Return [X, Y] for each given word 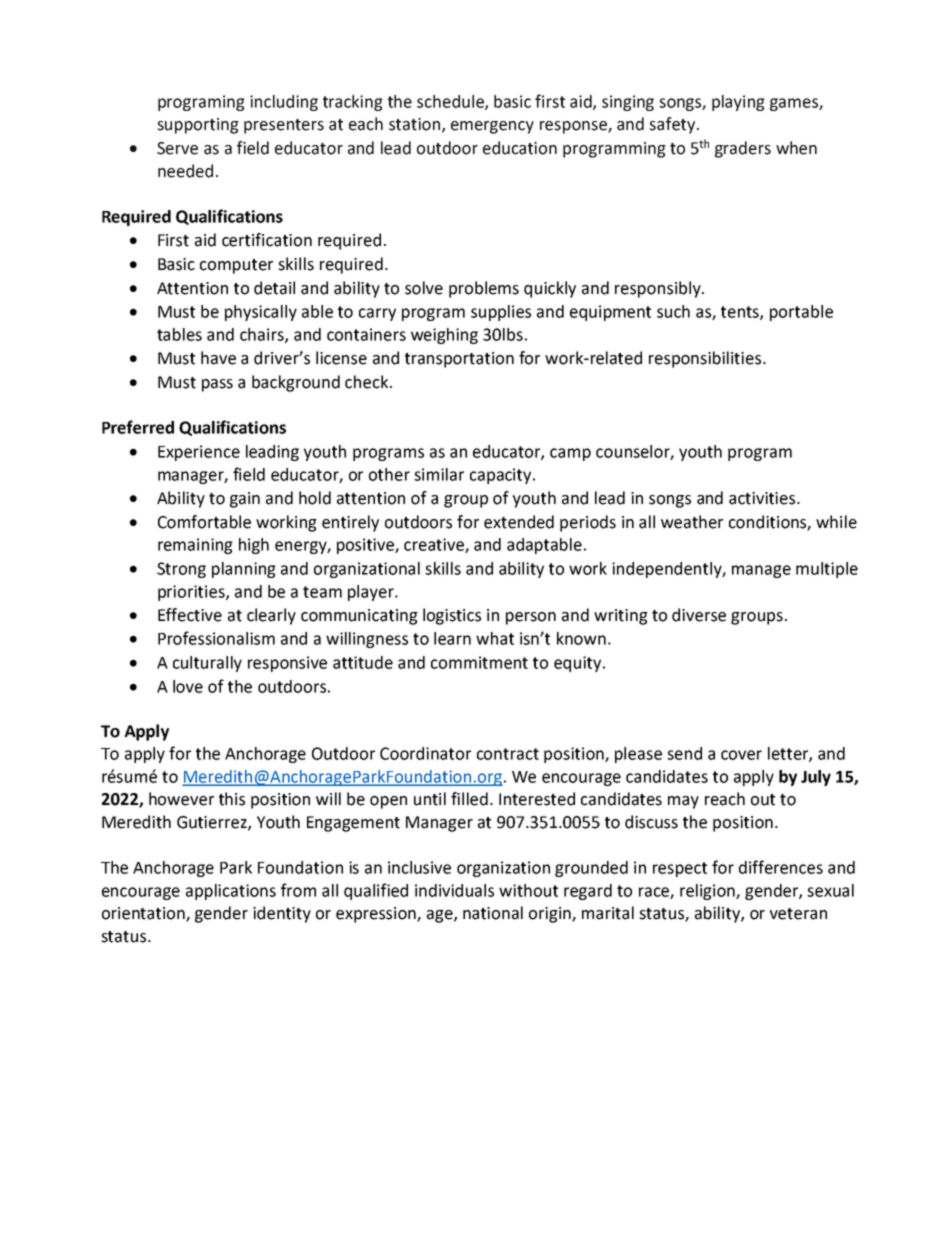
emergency [492, 127]
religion [708, 892]
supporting [198, 126]
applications [231, 892]
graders [743, 149]
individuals [454, 890]
